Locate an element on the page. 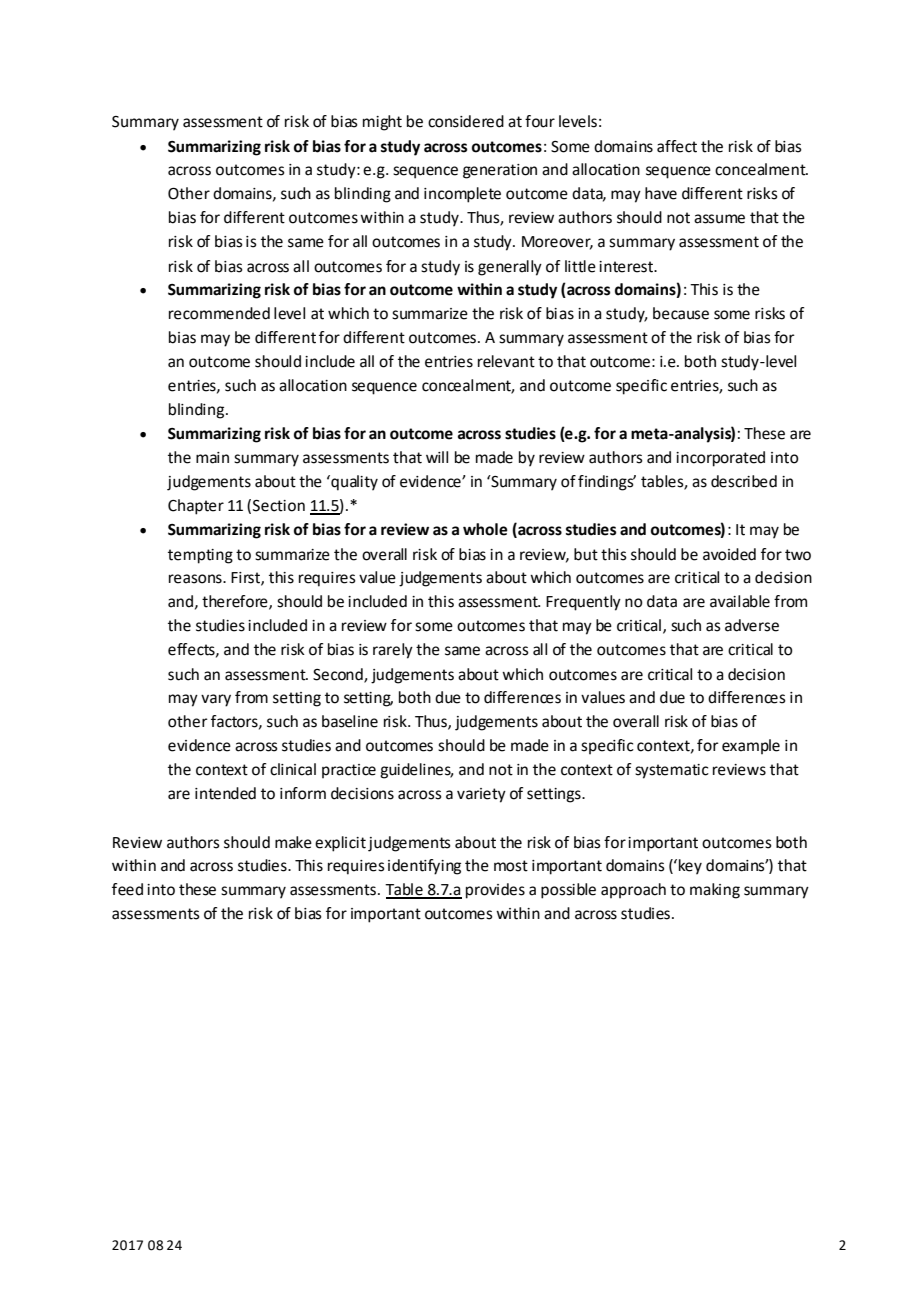 The image size is (924, 1308). adverse is located at coordinates (752, 625).
